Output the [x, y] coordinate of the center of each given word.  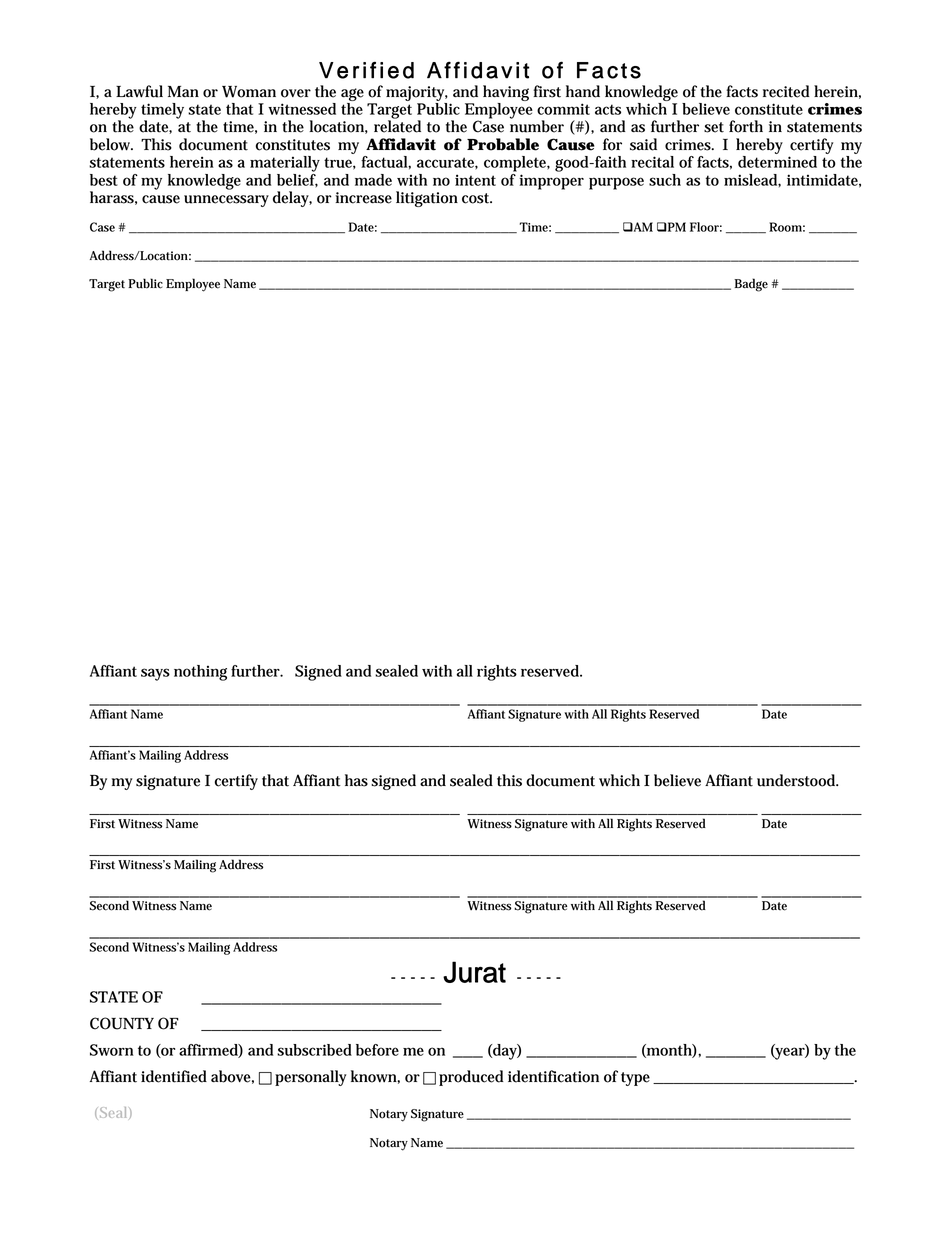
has [356, 780]
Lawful [139, 91]
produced [471, 1078]
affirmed [209, 1051]
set [714, 127]
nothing [200, 673]
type [635, 1079]
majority [416, 93]
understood [796, 780]
